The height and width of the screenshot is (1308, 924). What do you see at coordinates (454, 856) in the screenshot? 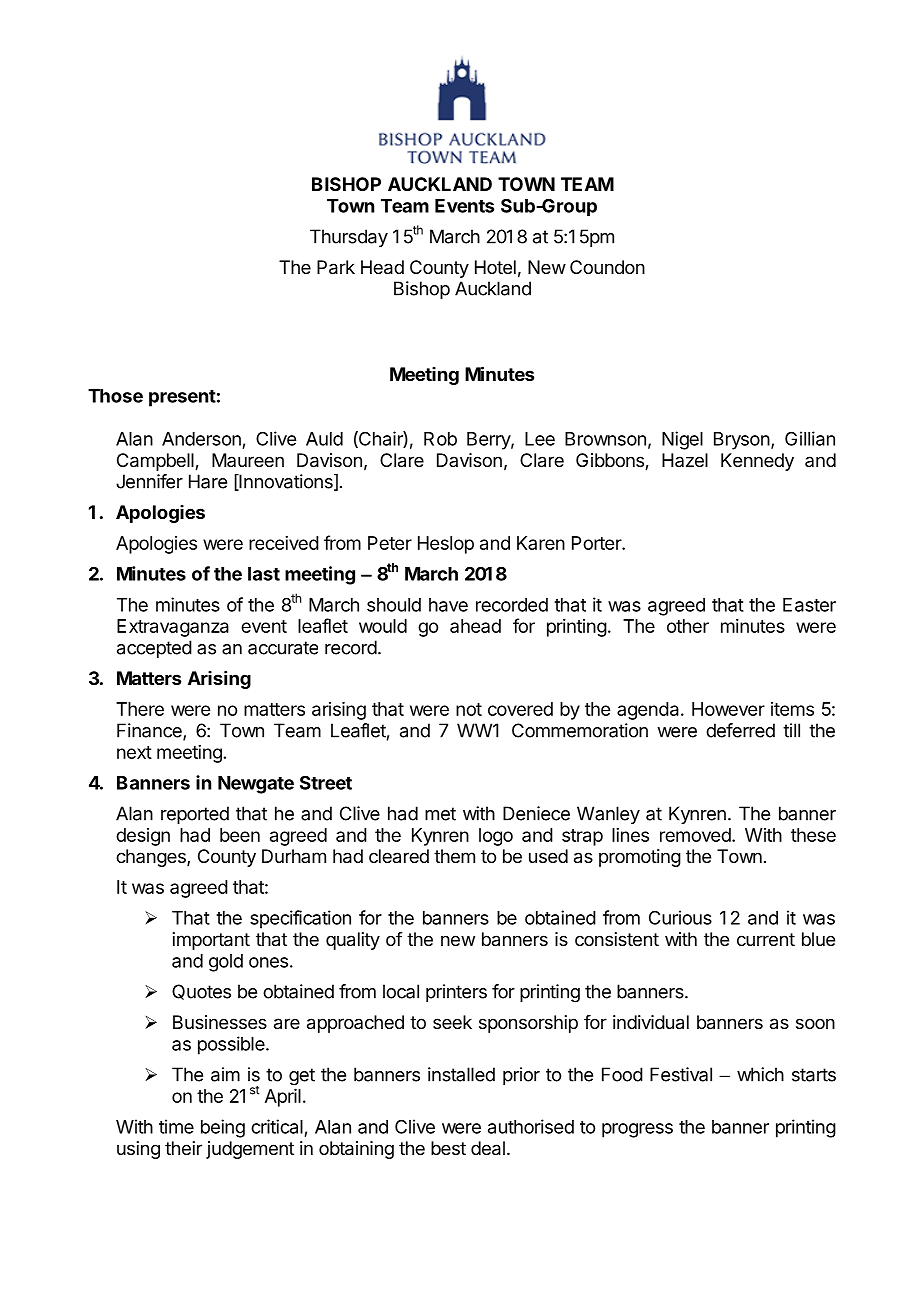
I see `them` at bounding box center [454, 856].
